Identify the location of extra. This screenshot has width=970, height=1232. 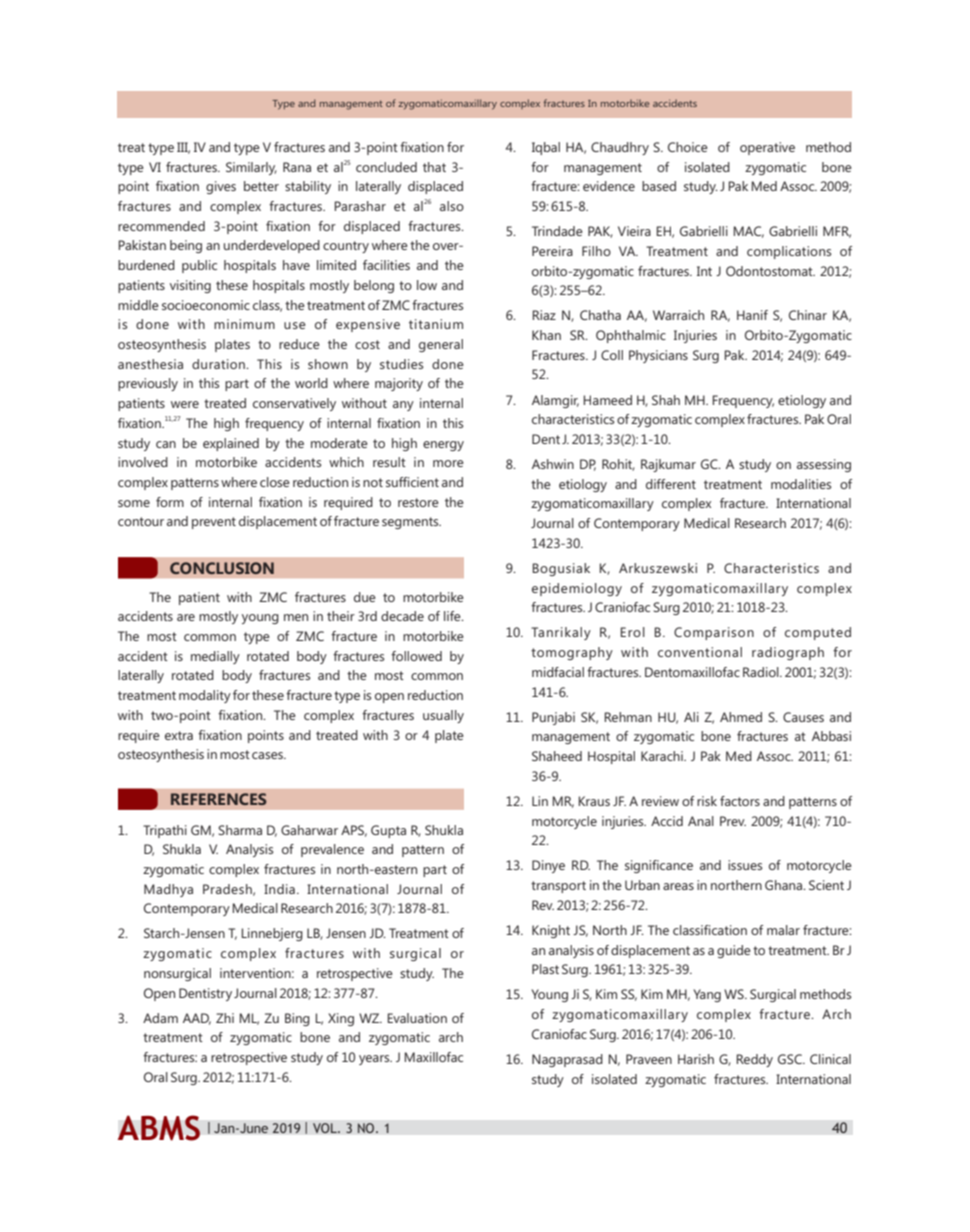
(179, 735).
